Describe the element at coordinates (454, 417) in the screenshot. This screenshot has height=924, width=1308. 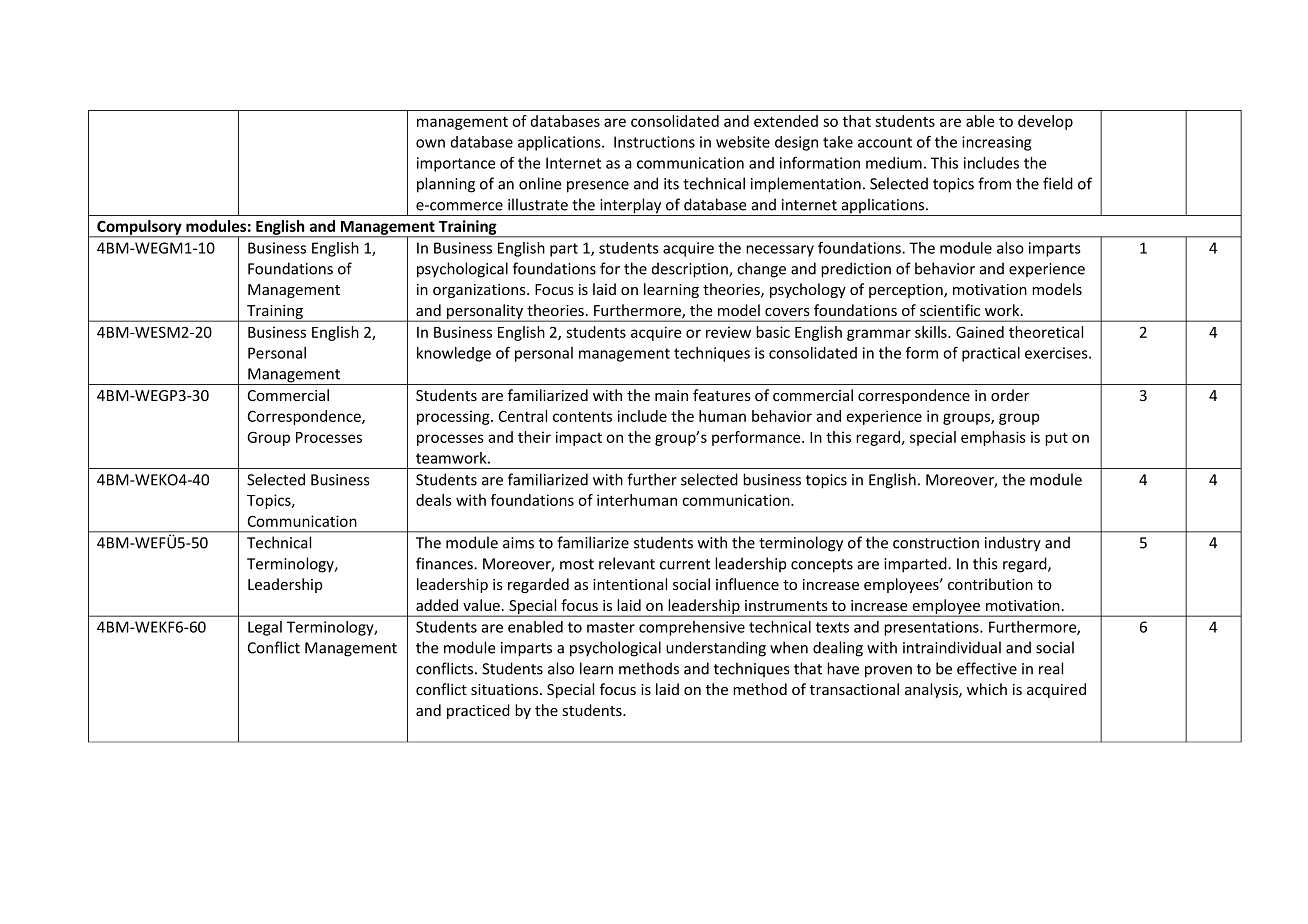
I see `processing` at that location.
